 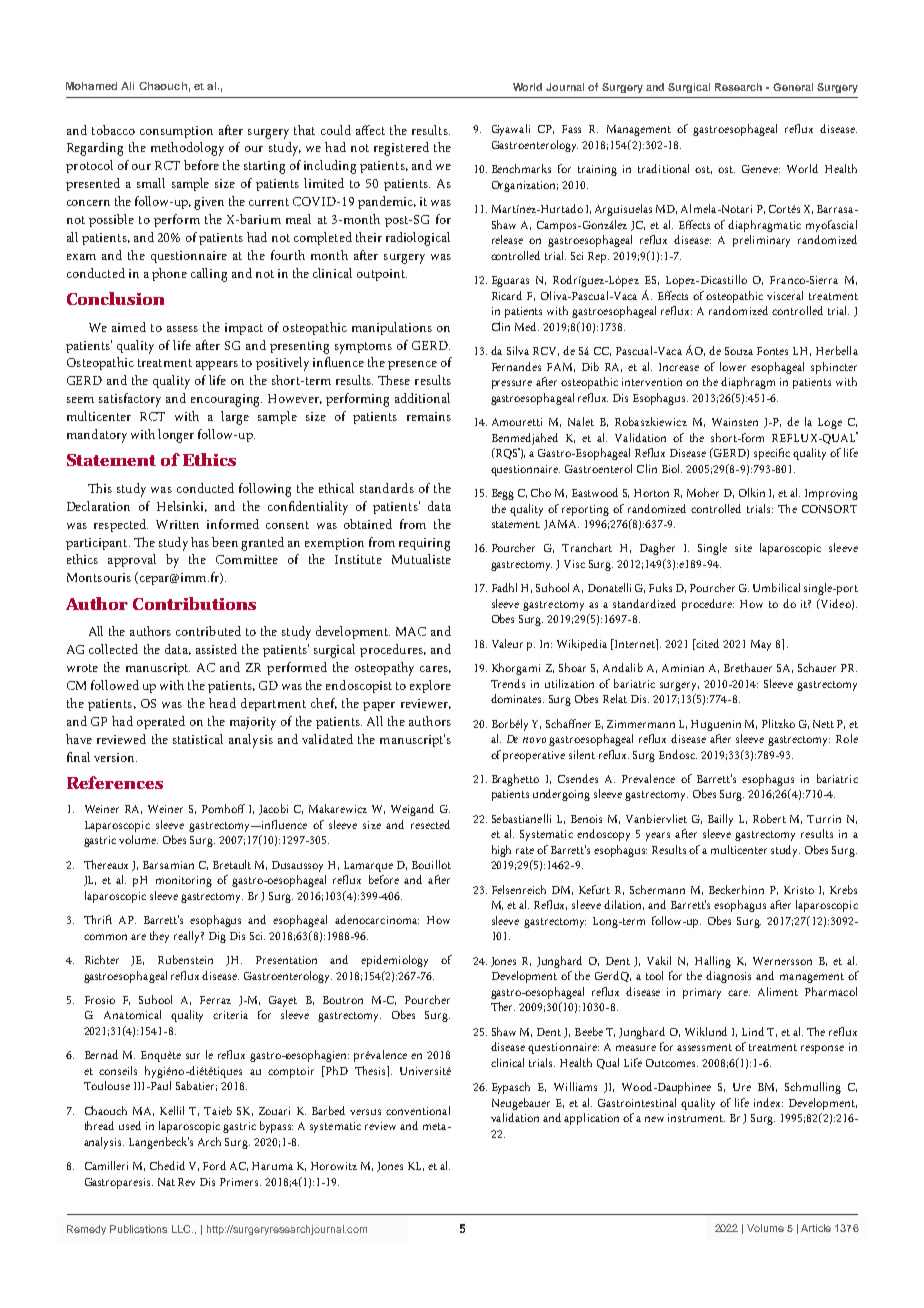 What do you see at coordinates (394, 961) in the image?
I see `epidemiology` at bounding box center [394, 961].
